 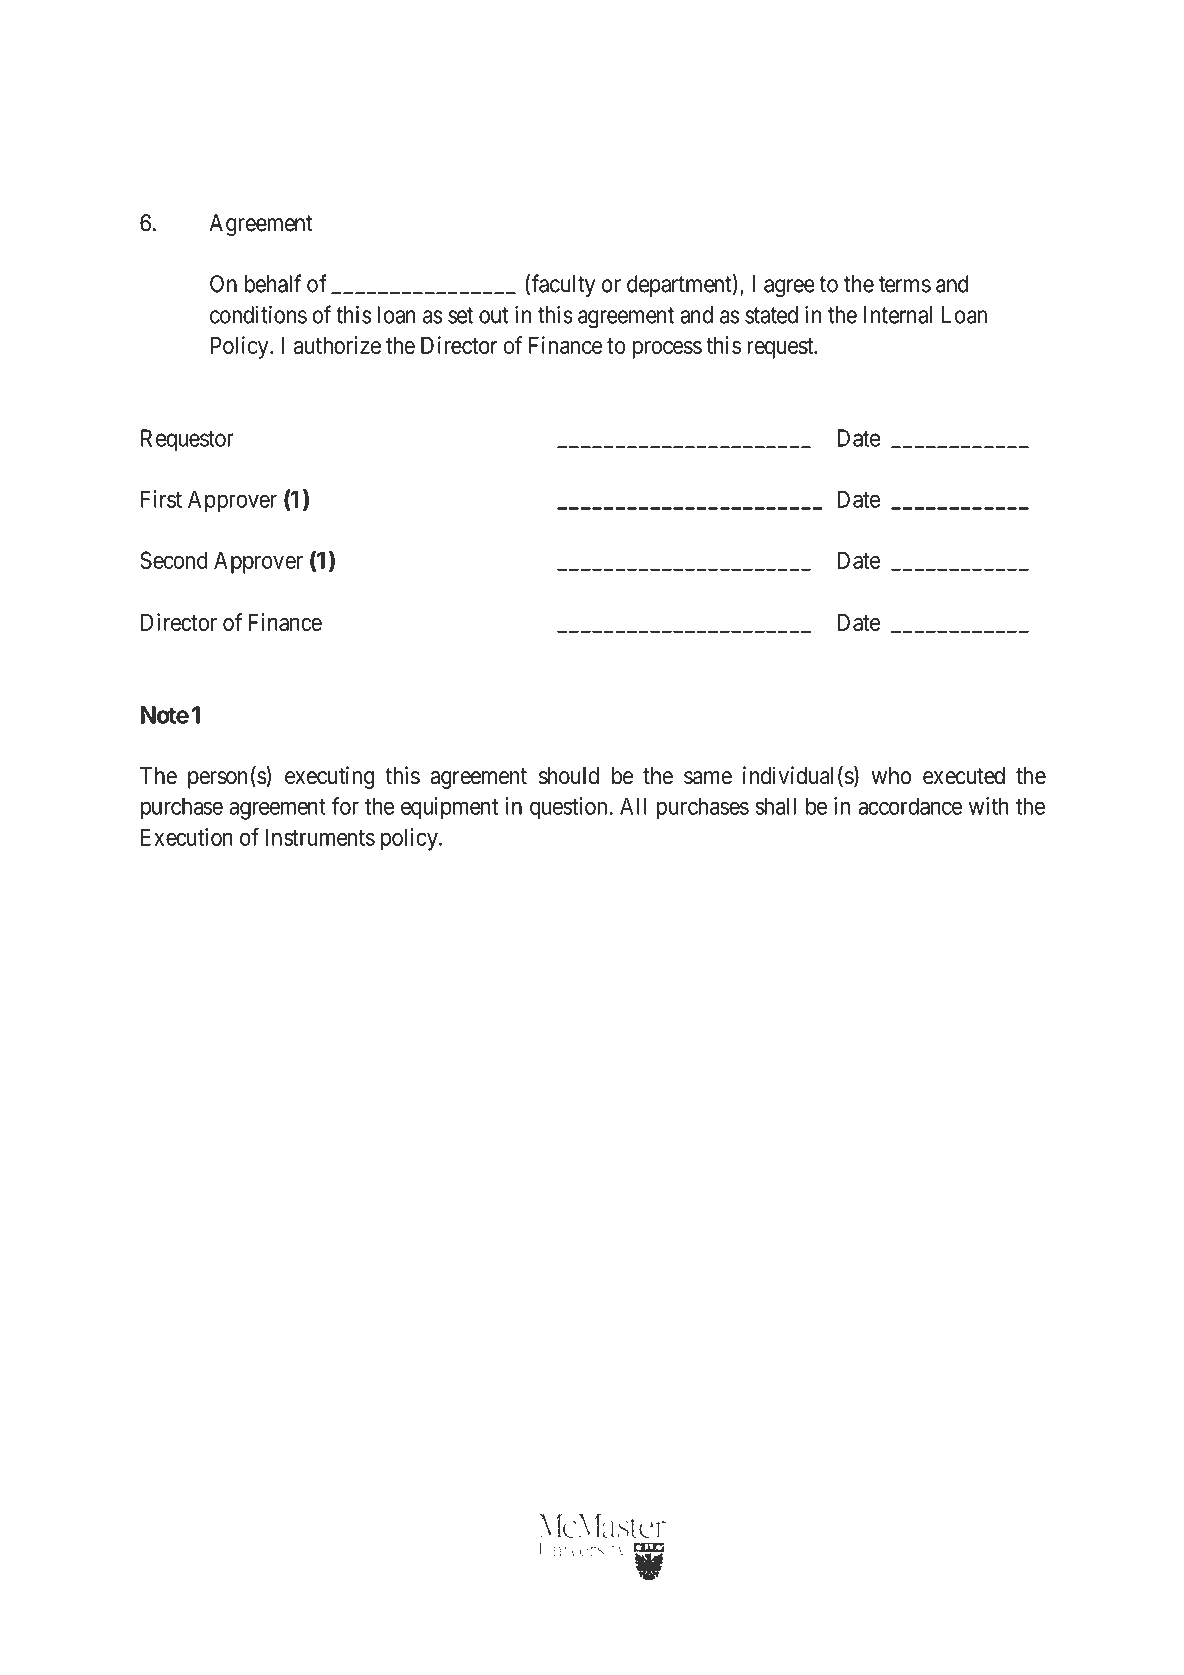 I want to click on stated, so click(x=771, y=315).
